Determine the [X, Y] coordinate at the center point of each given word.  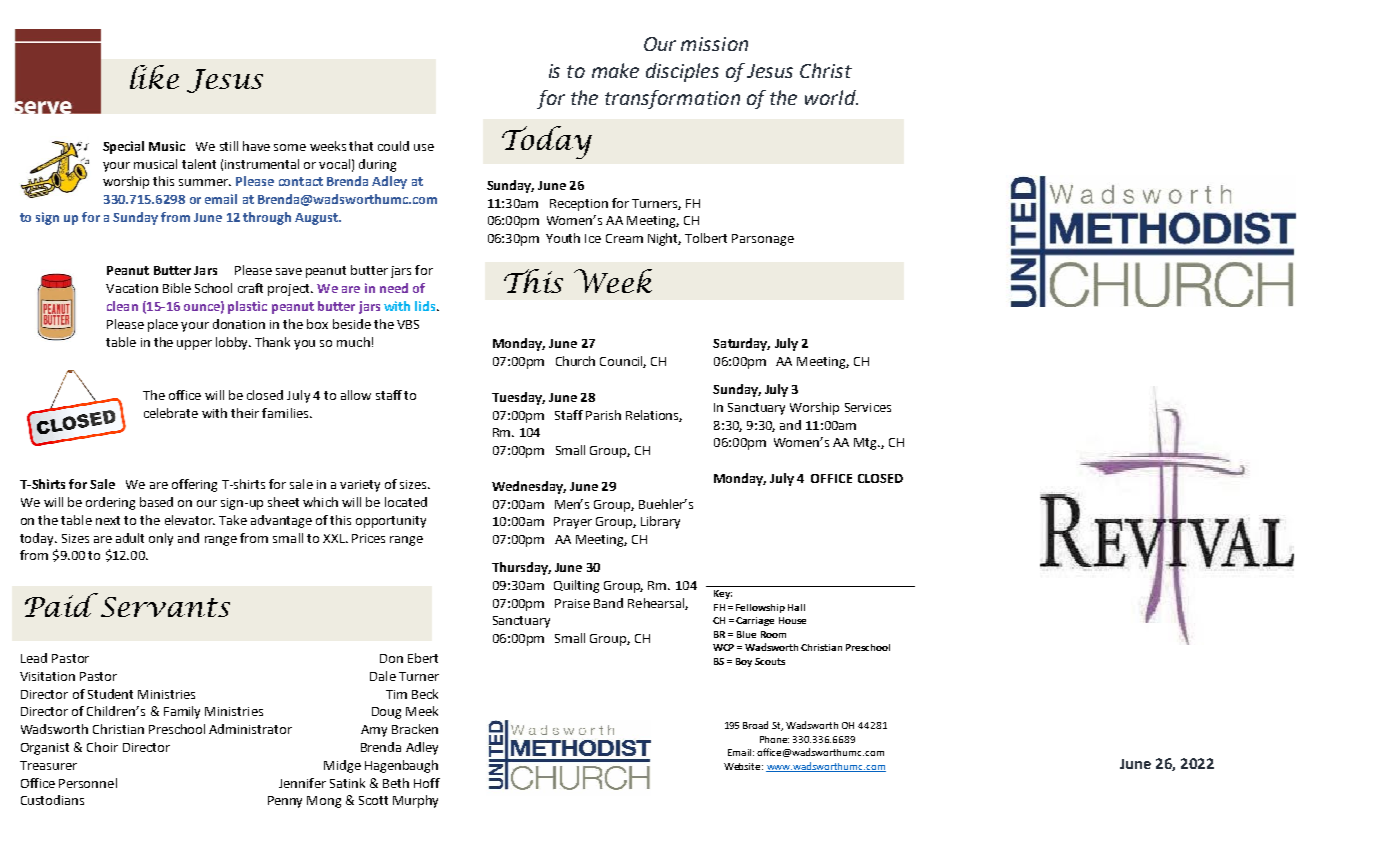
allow [356, 395]
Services [868, 407]
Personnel [88, 783]
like [154, 77]
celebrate [171, 413]
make [615, 70]
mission [714, 44]
